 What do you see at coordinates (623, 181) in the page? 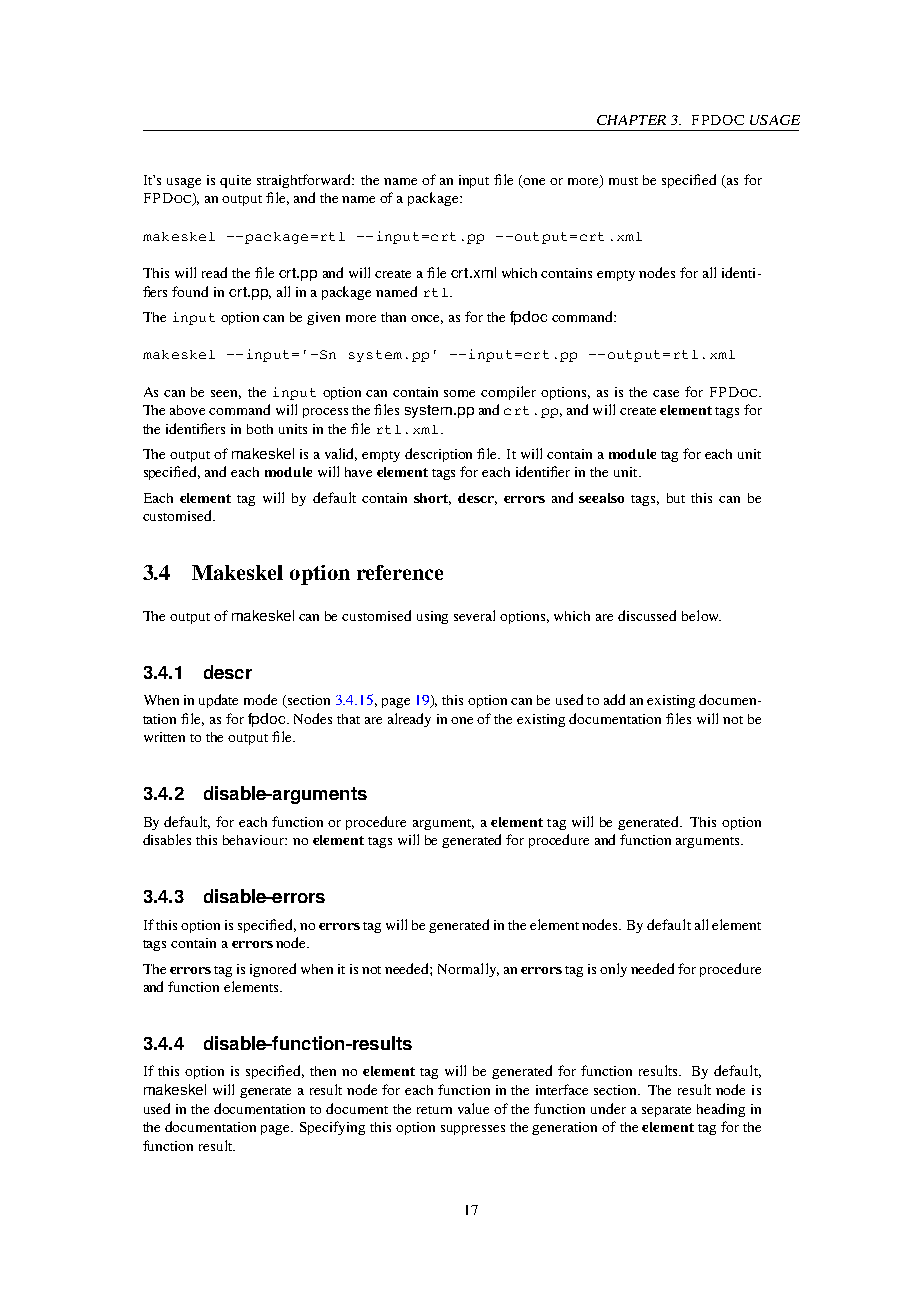
I see `must` at bounding box center [623, 181].
